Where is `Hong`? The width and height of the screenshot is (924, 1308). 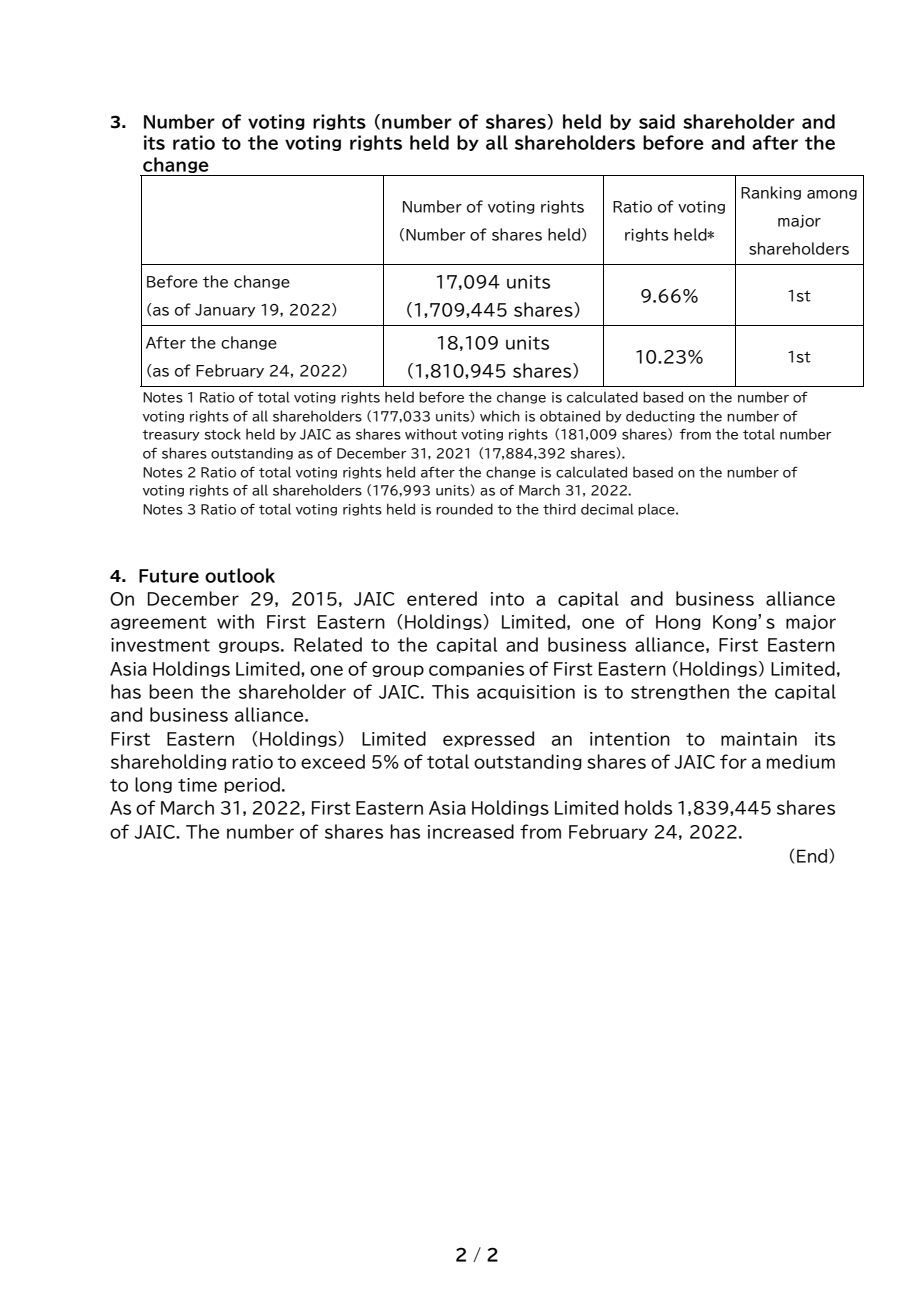 Hong is located at coordinates (678, 622).
